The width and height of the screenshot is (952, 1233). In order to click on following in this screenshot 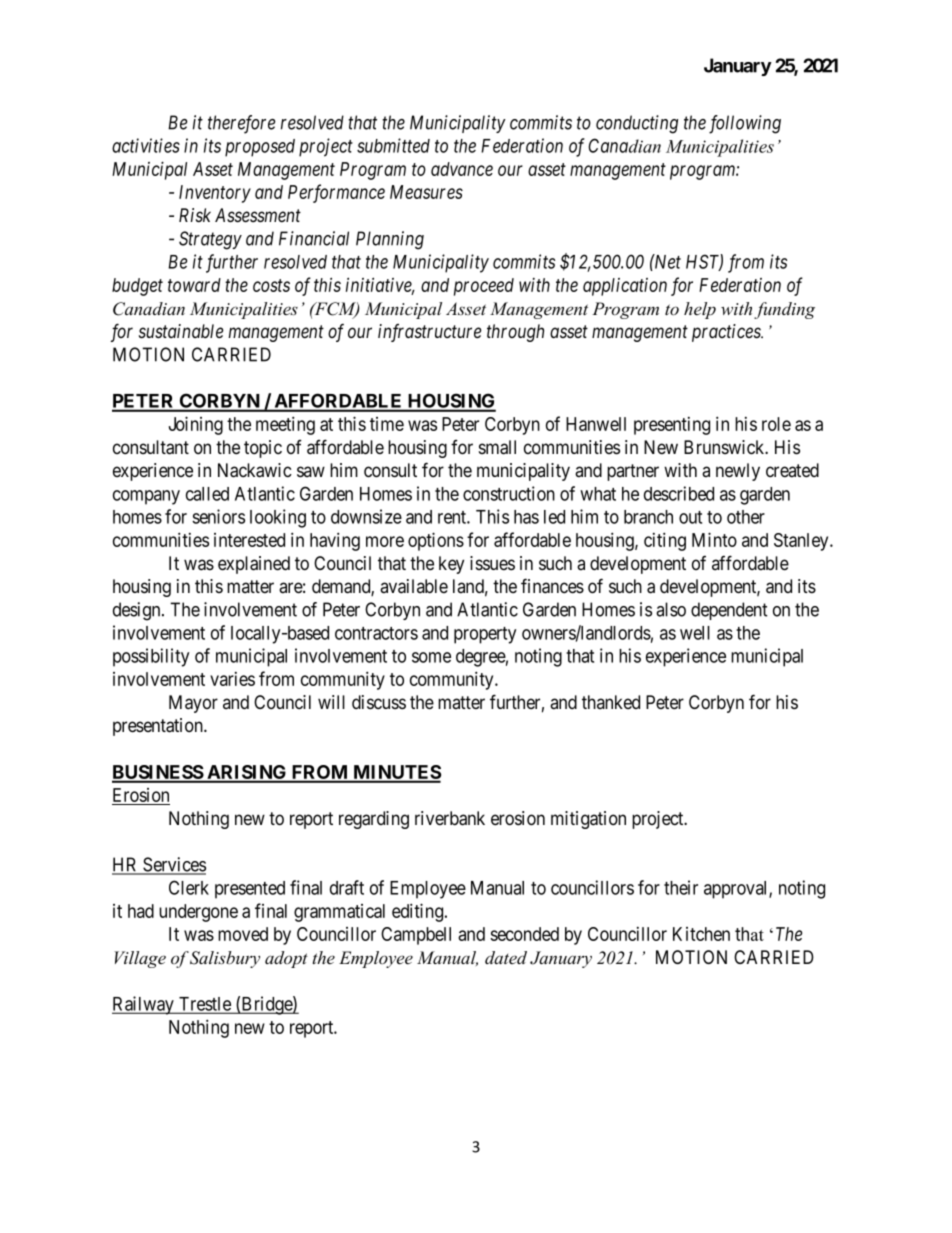, I will do `click(745, 124)`.
